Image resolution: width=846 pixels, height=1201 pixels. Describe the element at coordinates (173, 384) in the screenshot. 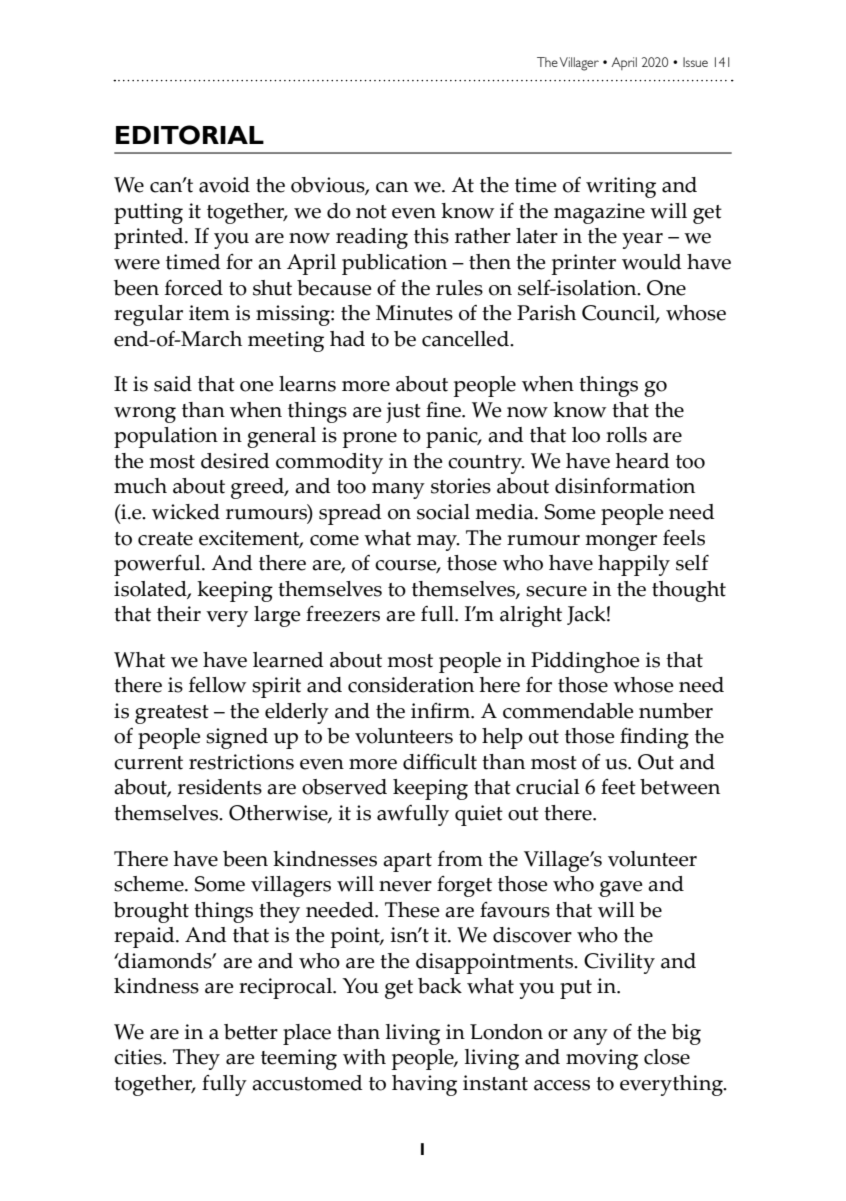

I see `said` at that location.
